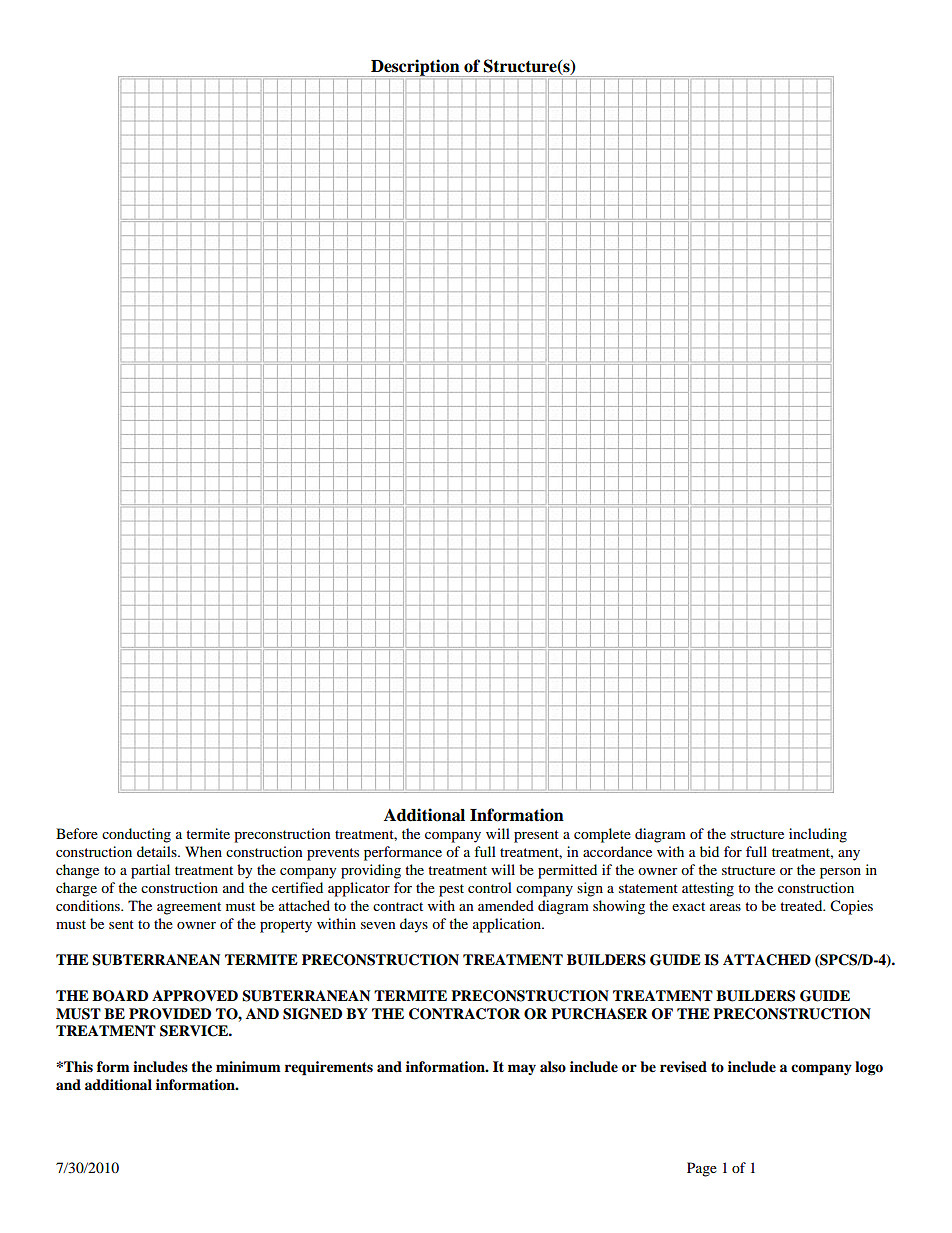 This screenshot has width=952, height=1233. What do you see at coordinates (602, 835) in the screenshot?
I see `complete` at bounding box center [602, 835].
